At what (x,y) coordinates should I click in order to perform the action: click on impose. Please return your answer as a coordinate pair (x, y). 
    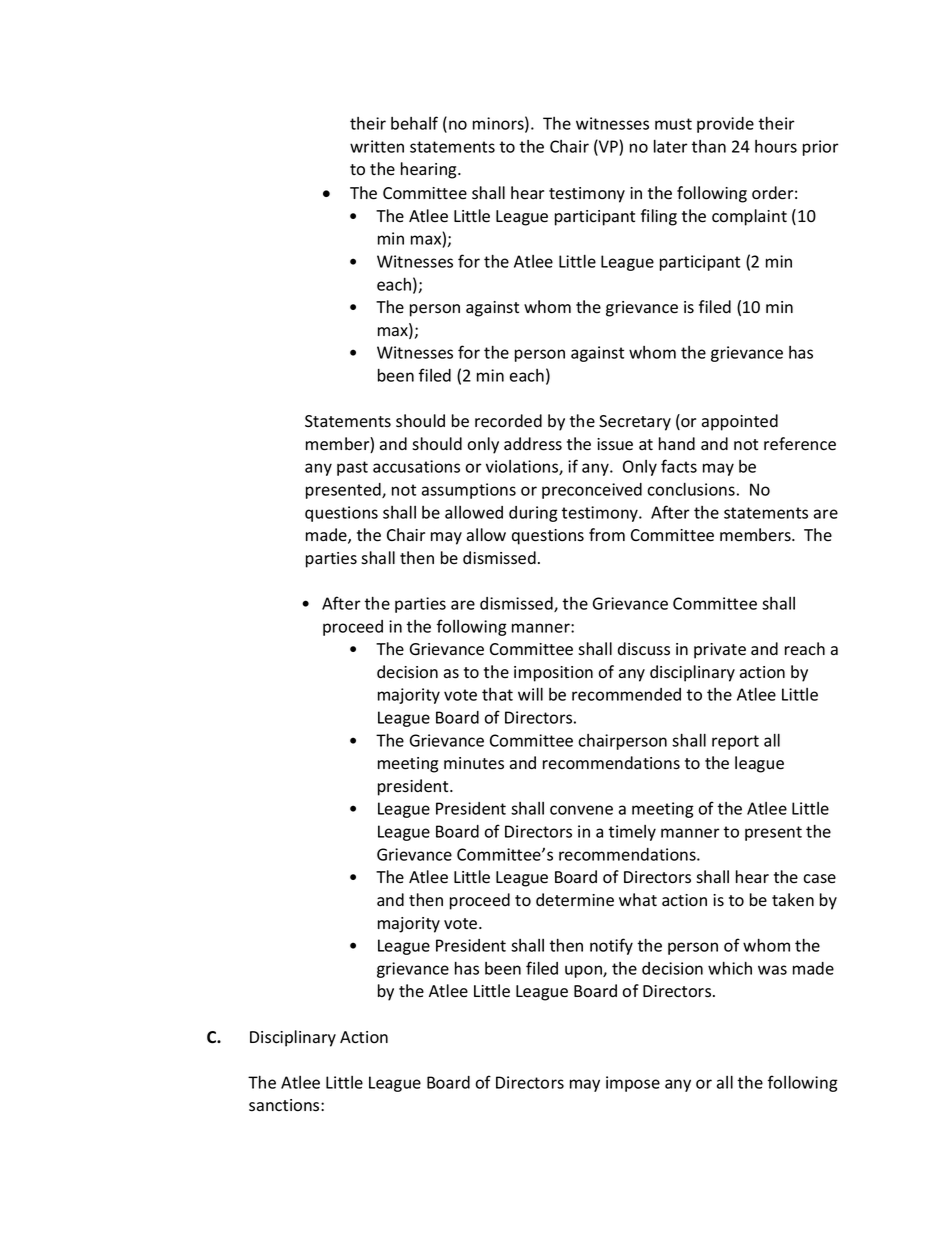
    Looking at the image, I should click on (633, 1084).
